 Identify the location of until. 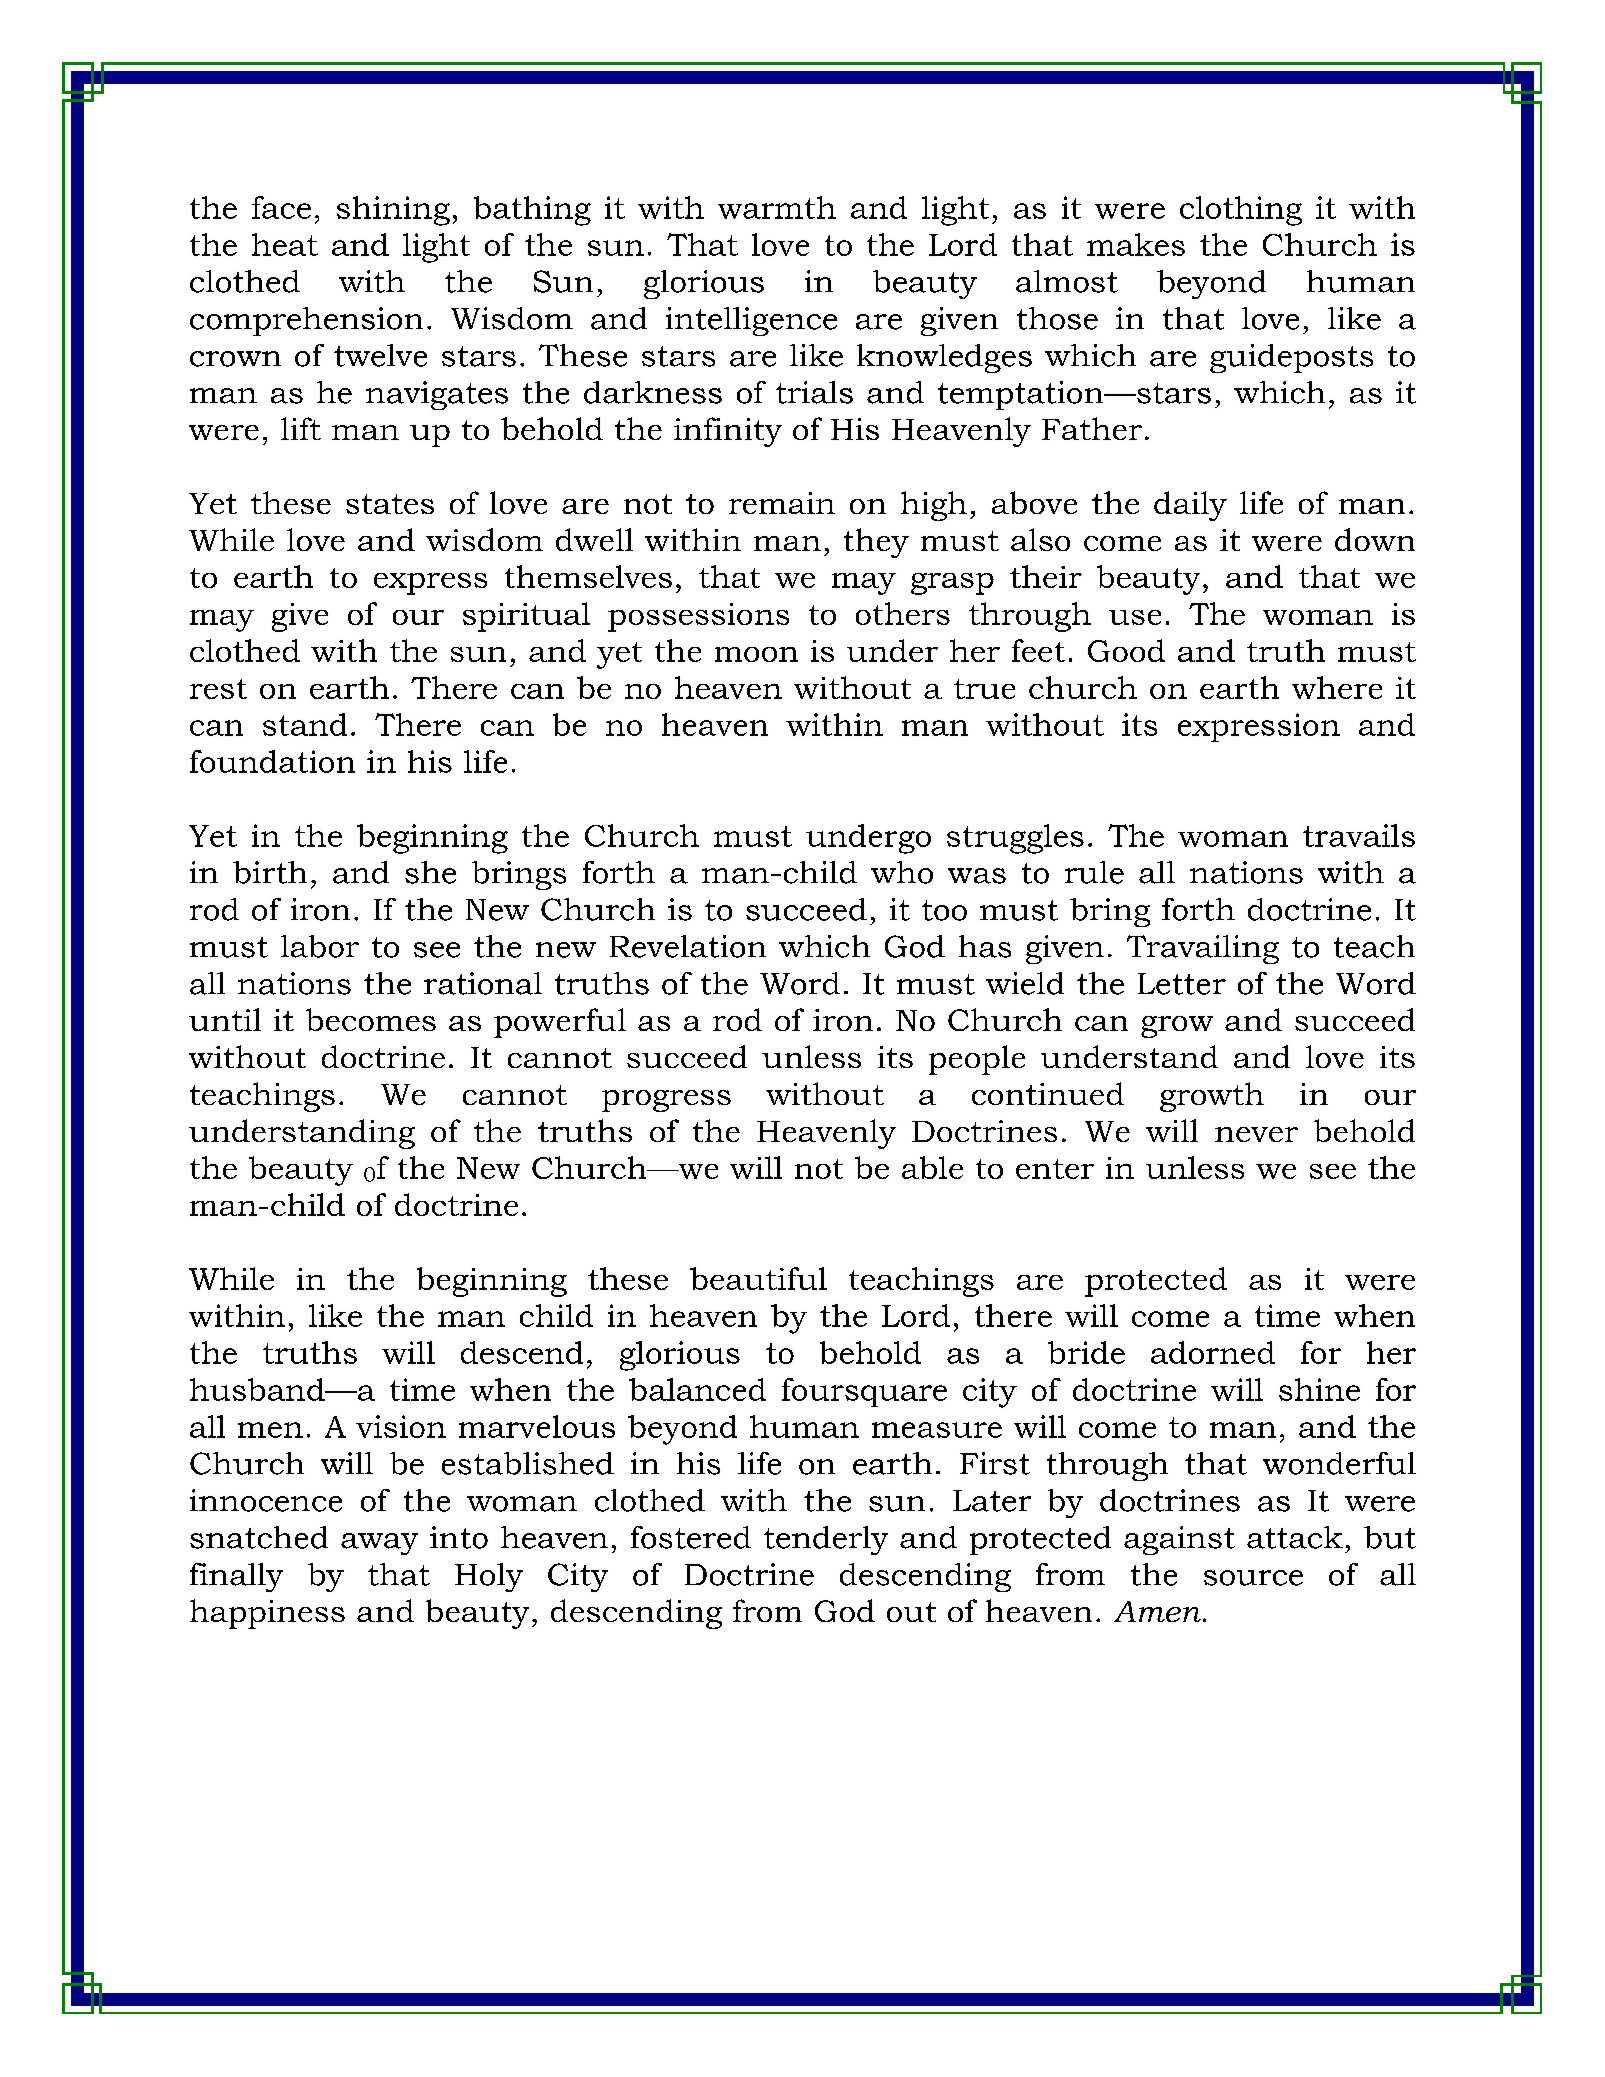
(225, 1019).
